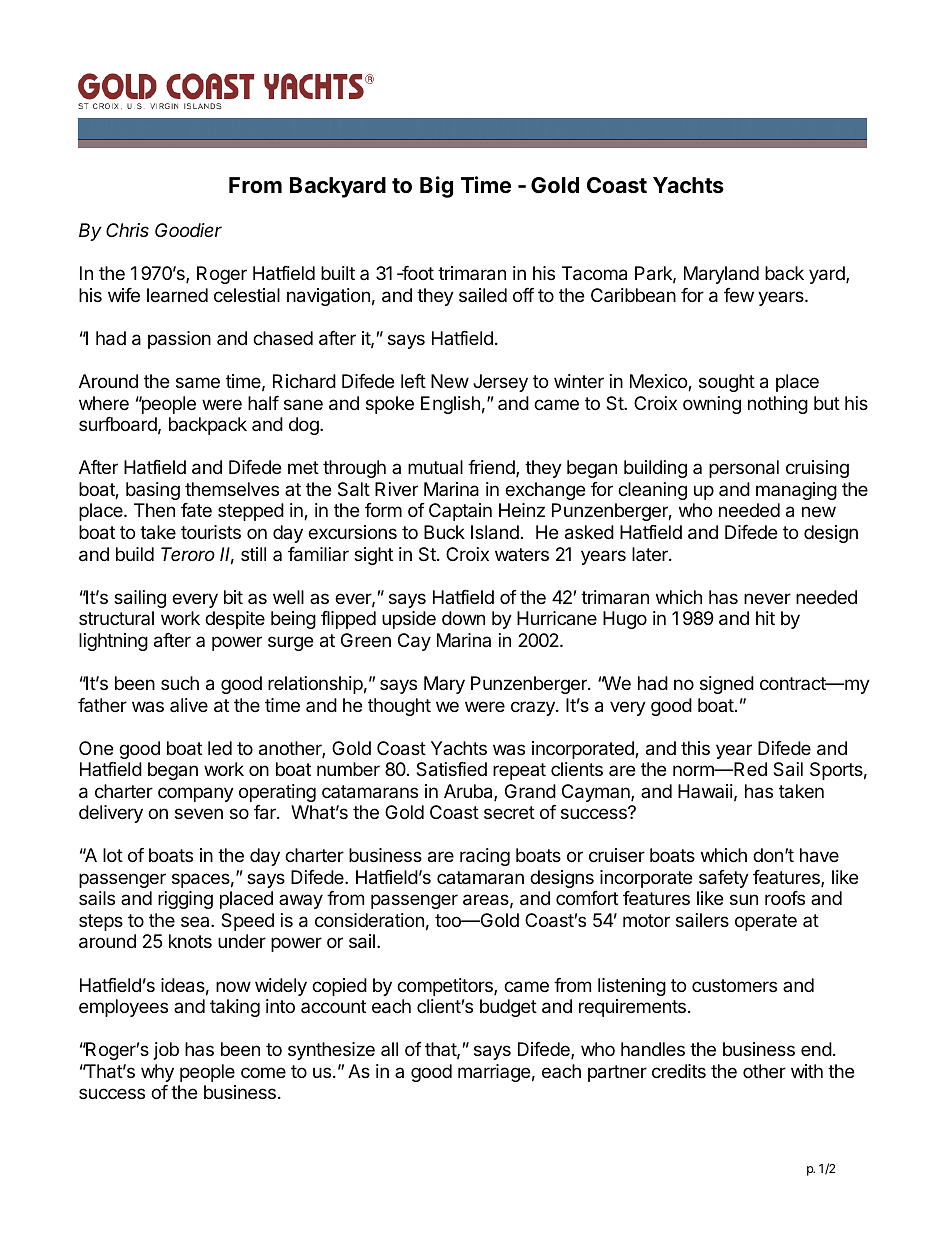  Describe the element at coordinates (127, 230) in the page. I see `Chris` at that location.
